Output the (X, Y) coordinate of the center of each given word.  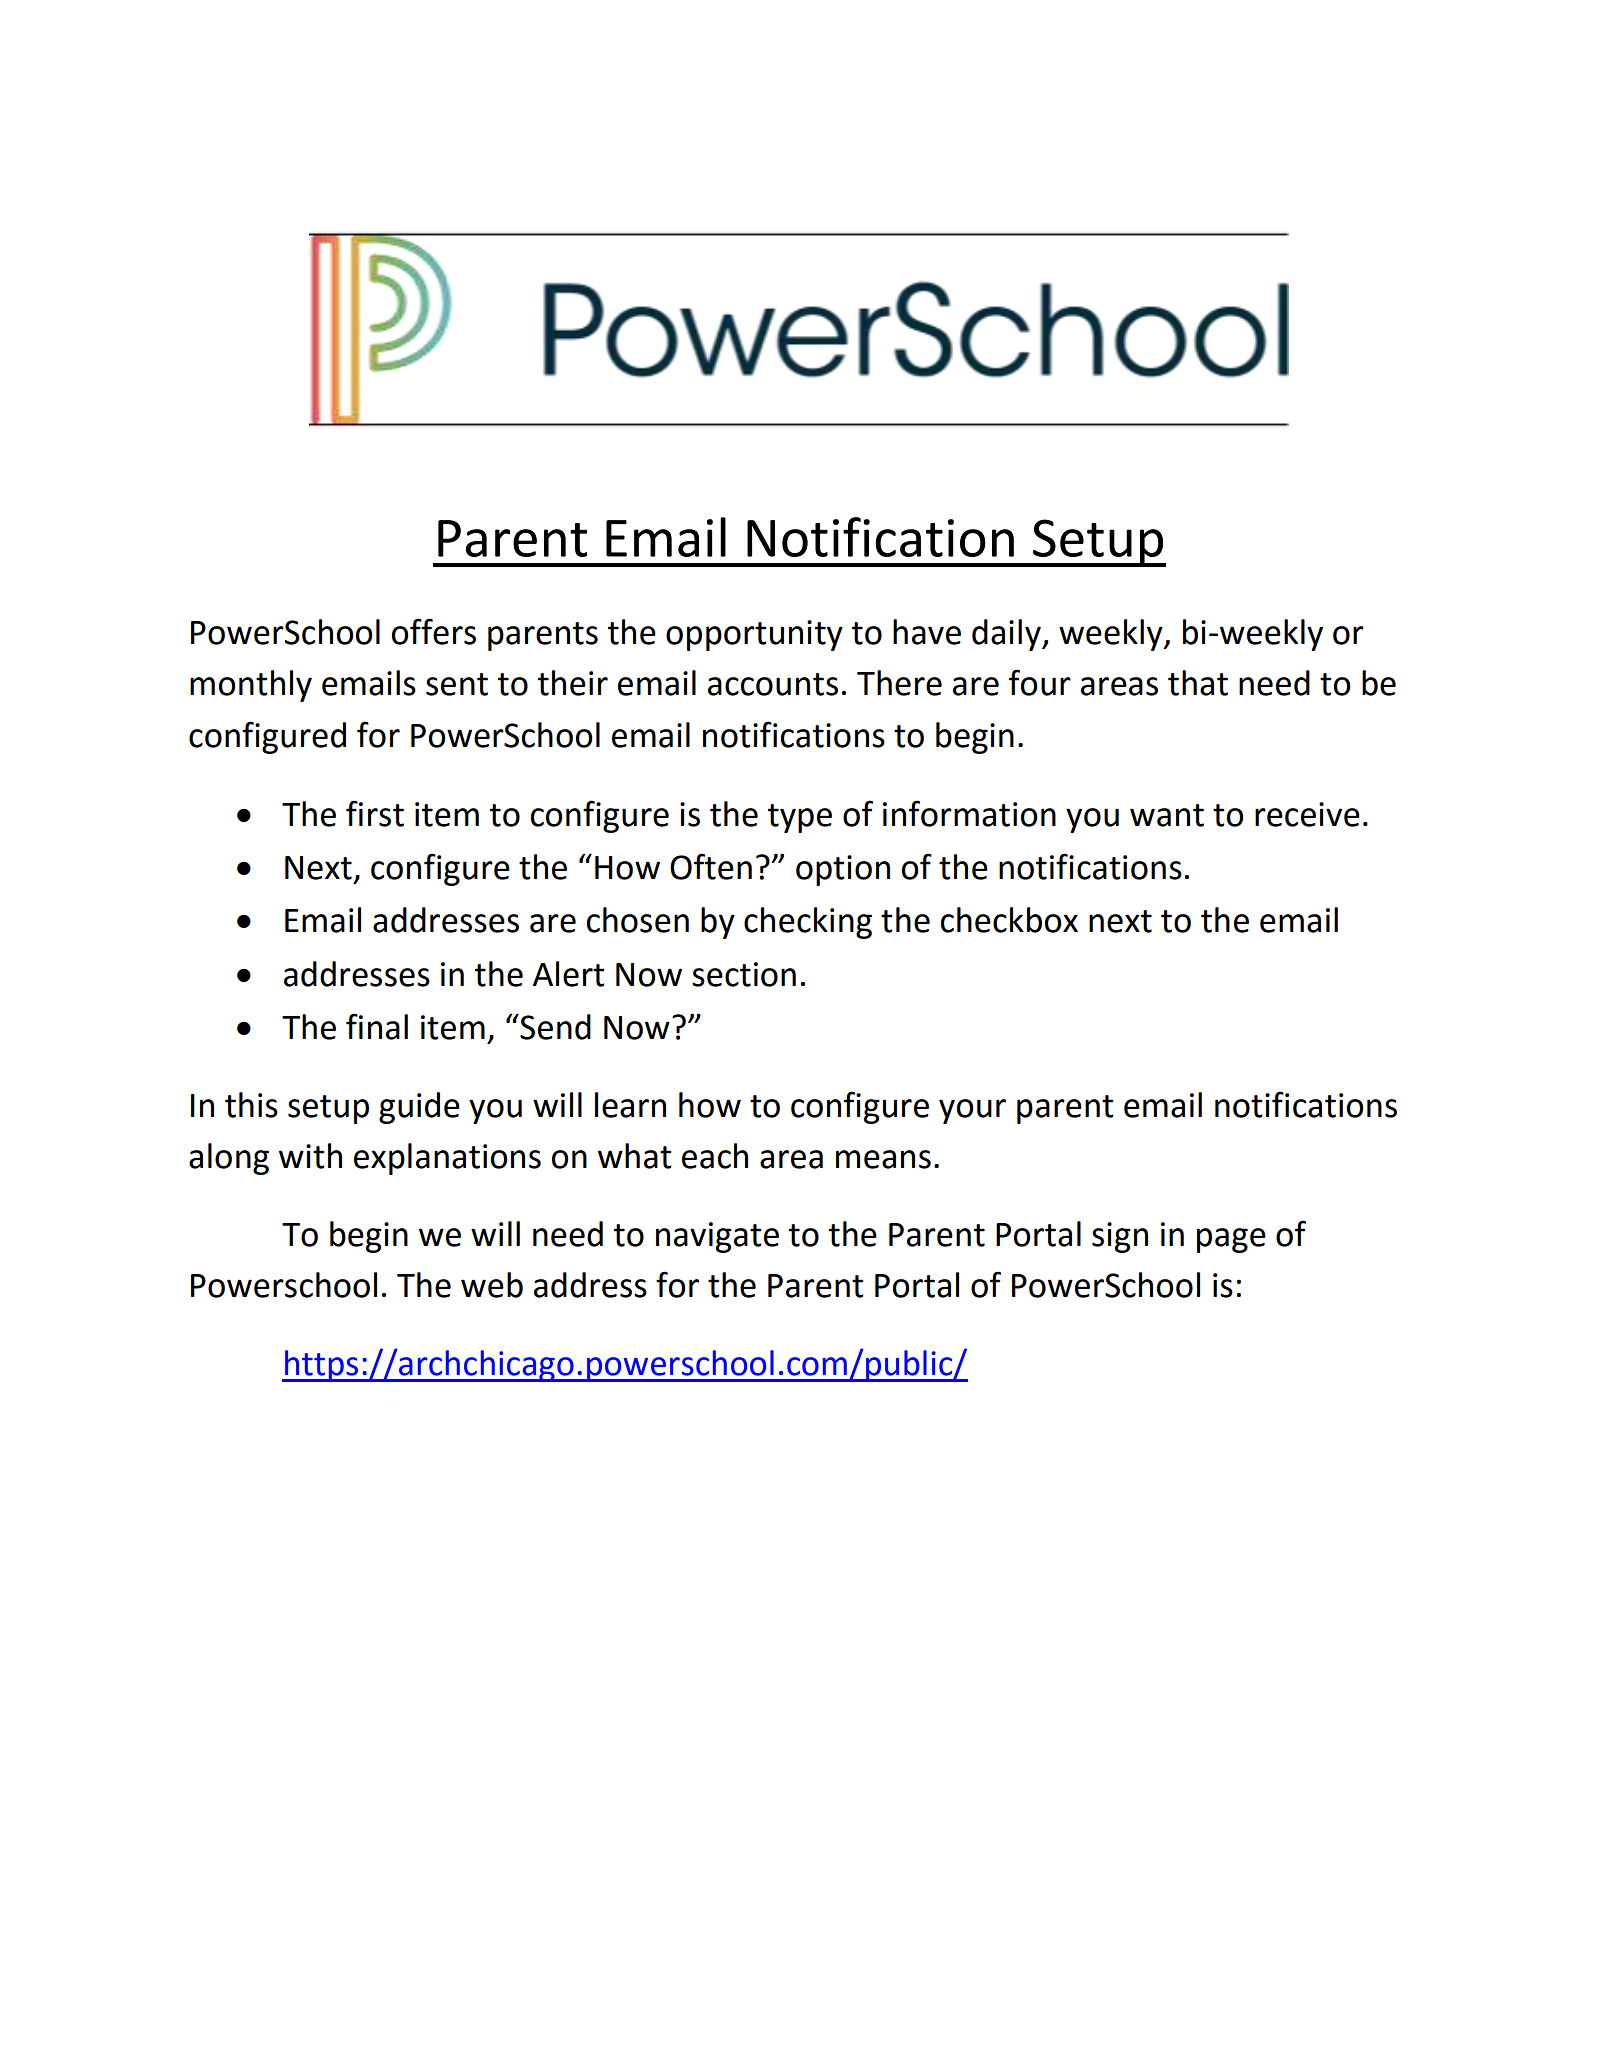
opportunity (754, 635)
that (1198, 683)
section (744, 974)
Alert (569, 974)
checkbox (1009, 920)
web (492, 1285)
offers (434, 631)
